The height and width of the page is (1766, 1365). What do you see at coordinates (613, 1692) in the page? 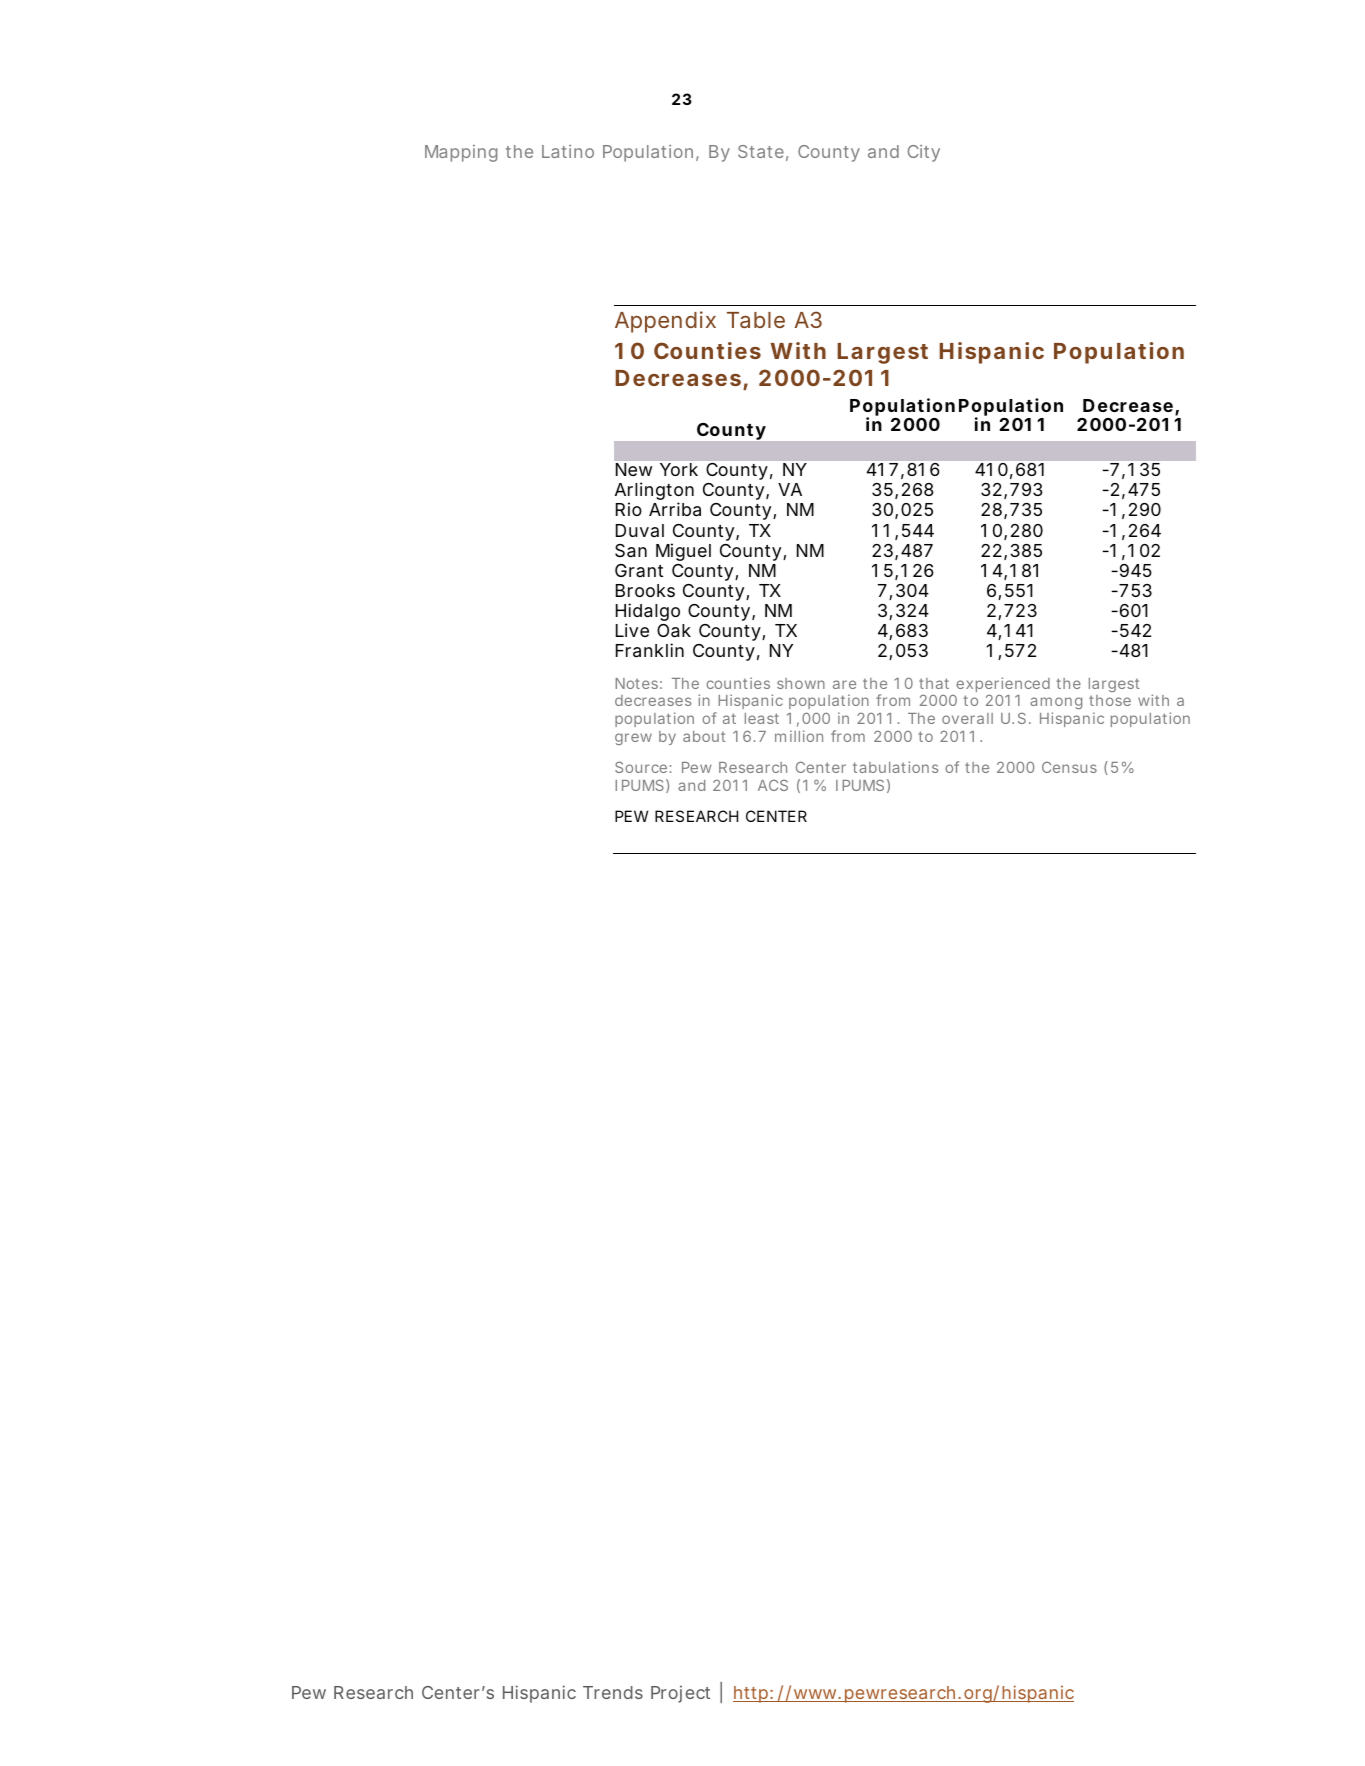
I see `Trends` at bounding box center [613, 1692].
